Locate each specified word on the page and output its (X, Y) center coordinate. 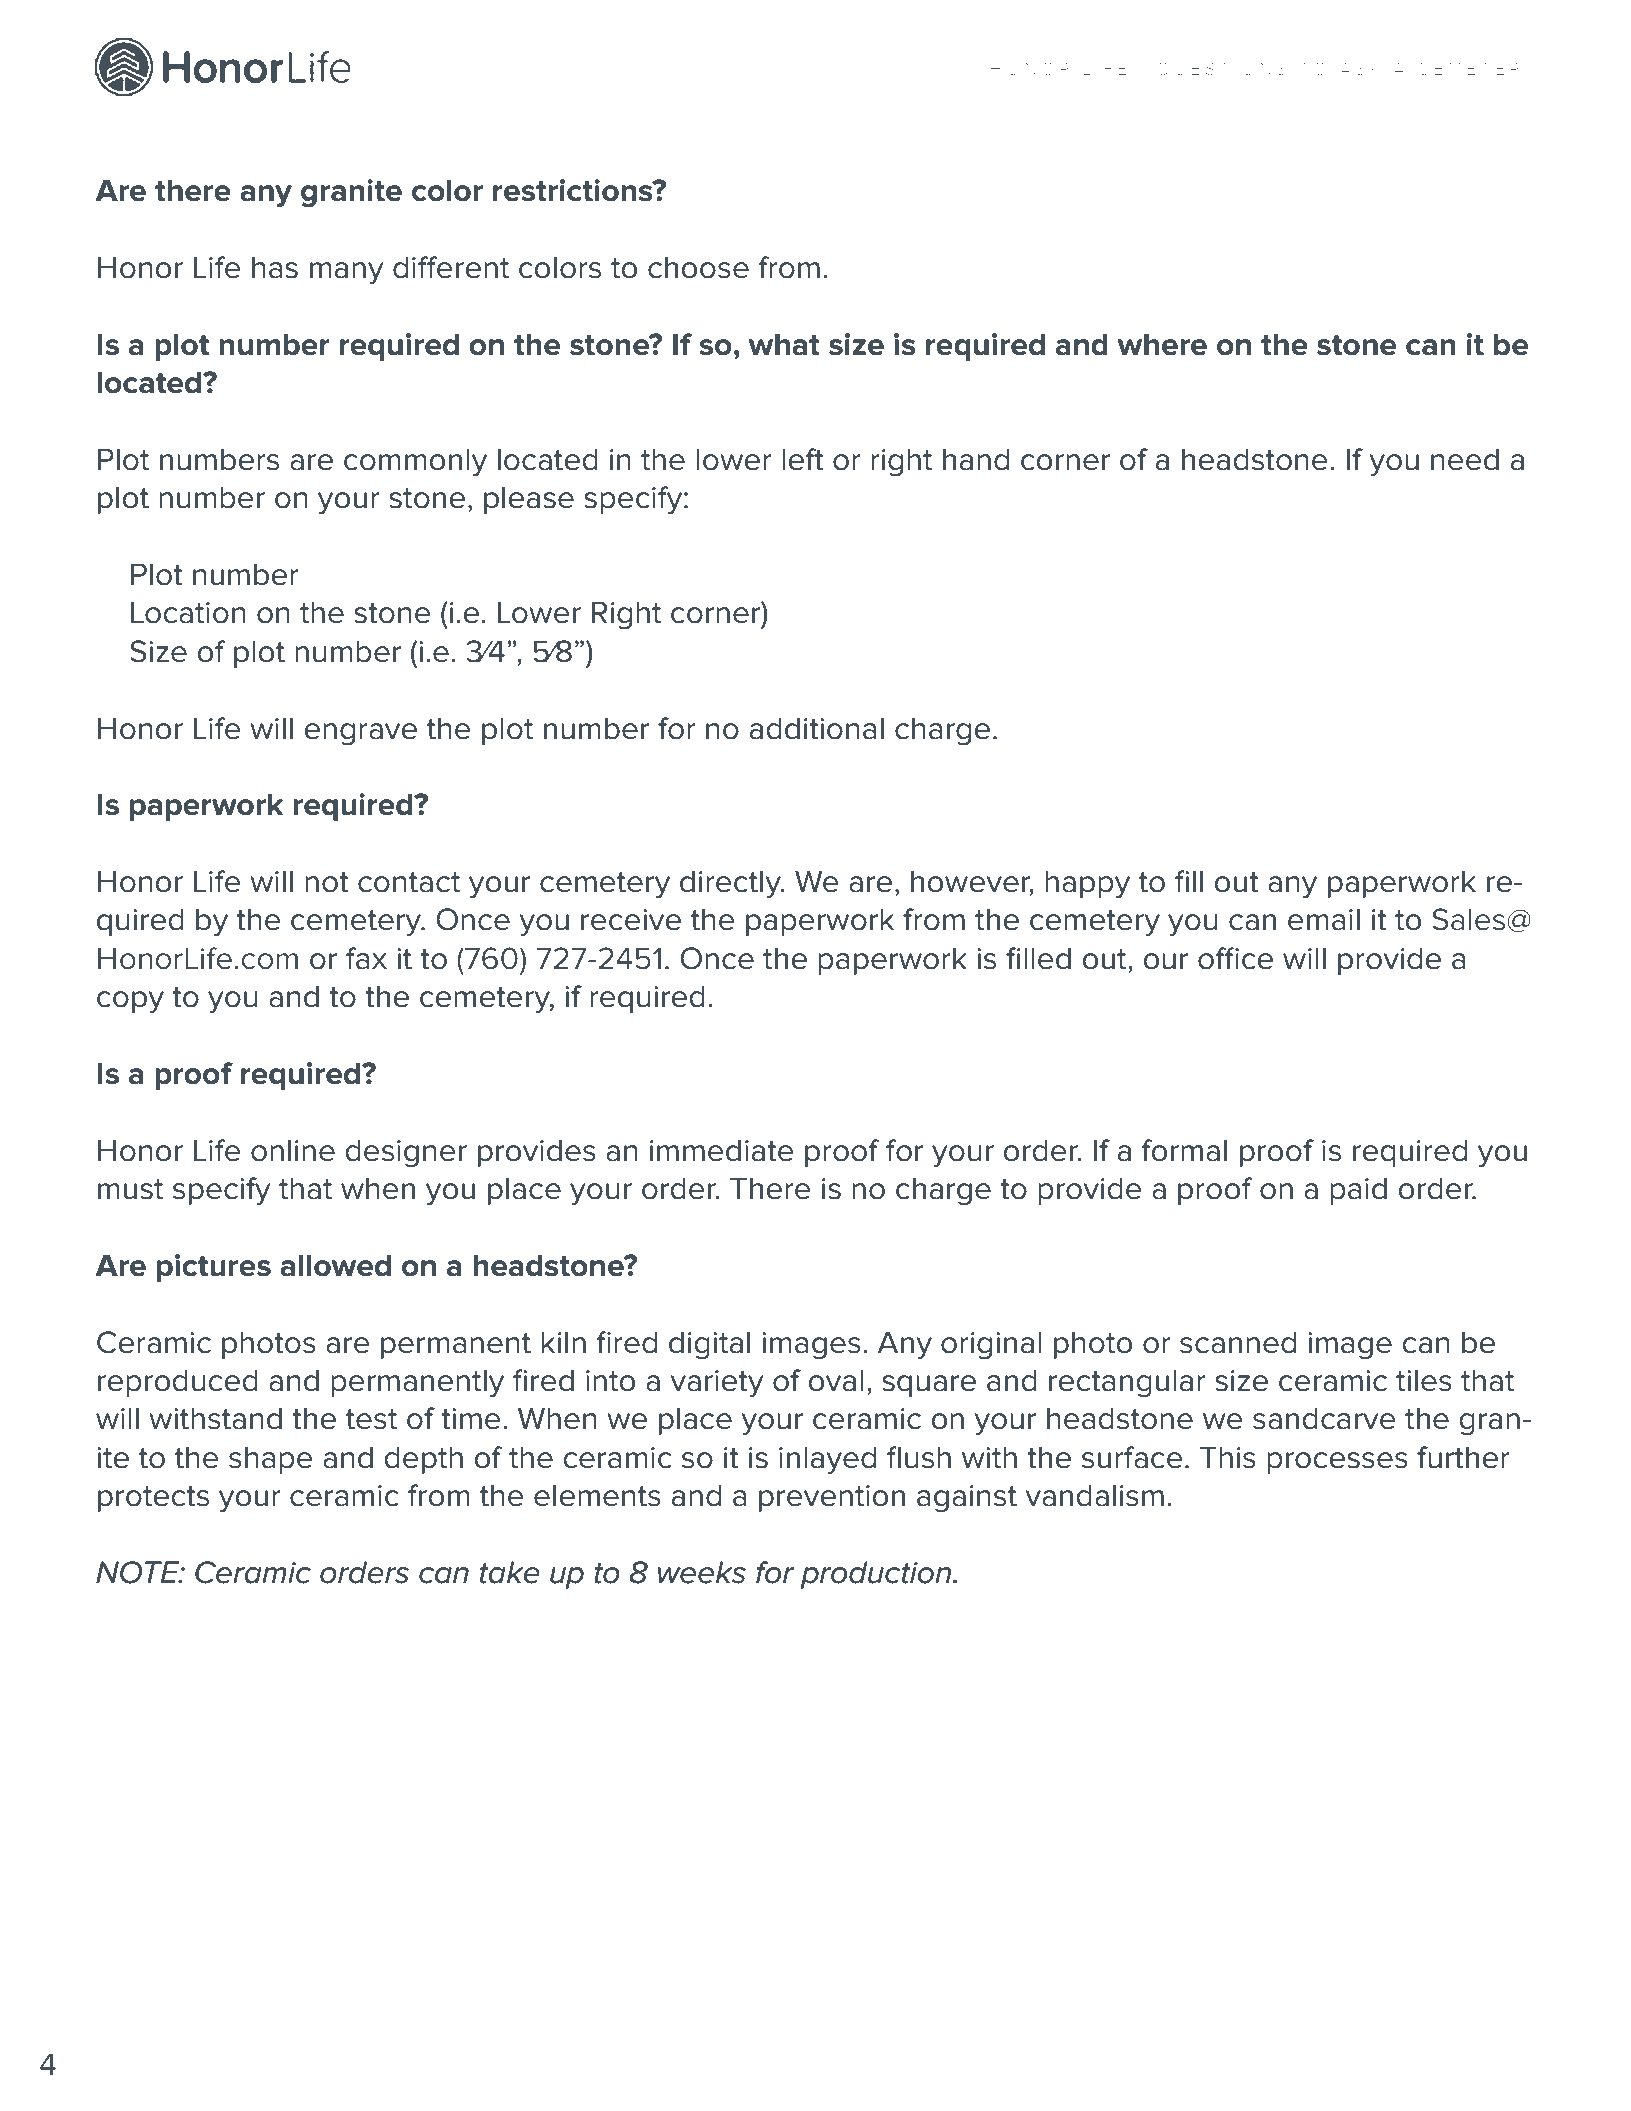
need (1465, 459)
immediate (722, 1150)
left (803, 459)
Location (188, 612)
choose (698, 267)
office (1235, 958)
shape (271, 1460)
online (293, 1150)
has (275, 267)
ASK (1360, 68)
